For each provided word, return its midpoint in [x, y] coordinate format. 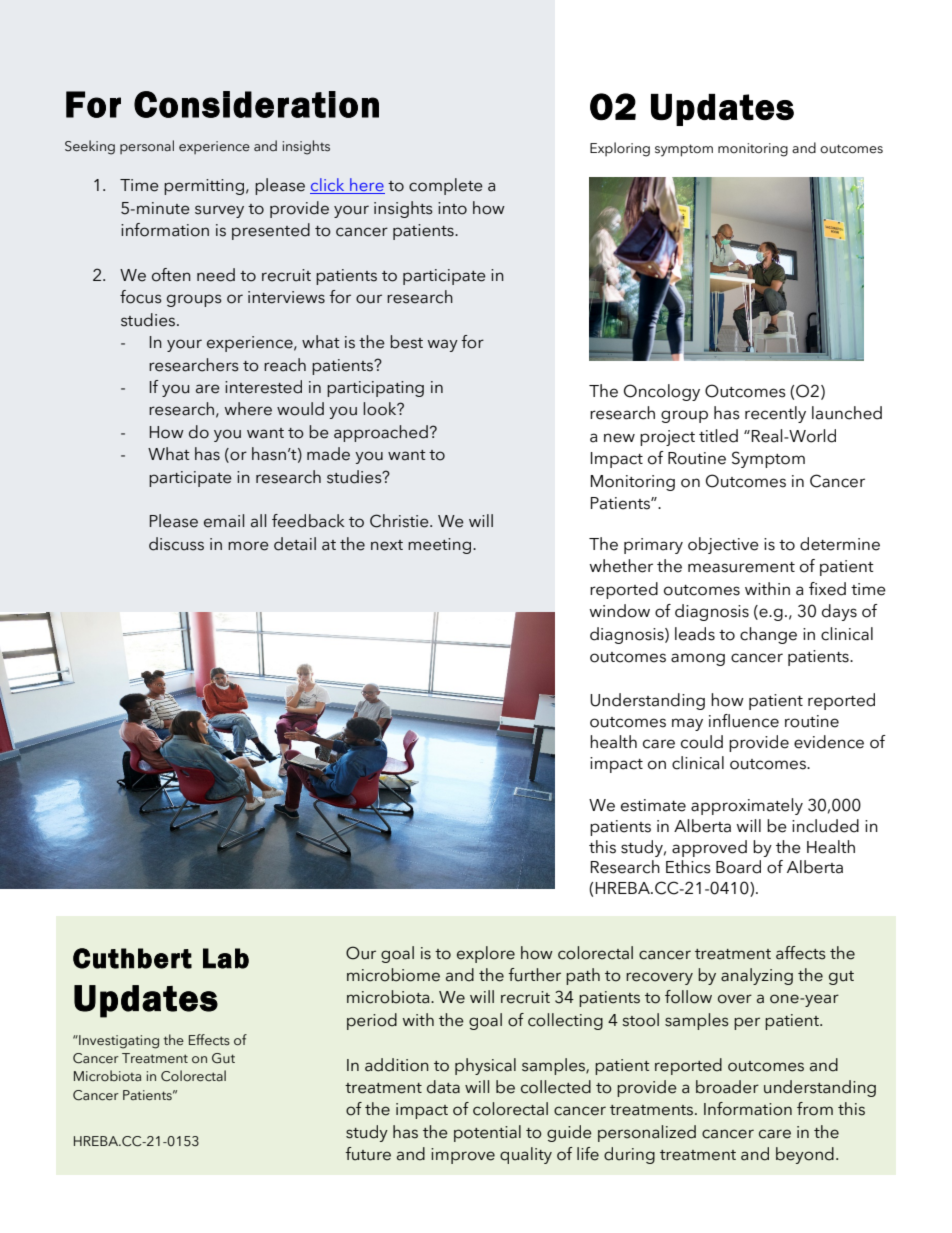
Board [738, 867]
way [443, 345]
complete [446, 186]
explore [486, 954]
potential [487, 1133]
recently [775, 414]
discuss [176, 544]
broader [727, 1087]
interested [263, 387]
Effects [209, 1040]
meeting [441, 546]
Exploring [620, 149]
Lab [226, 958]
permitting [205, 187]
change [768, 635]
